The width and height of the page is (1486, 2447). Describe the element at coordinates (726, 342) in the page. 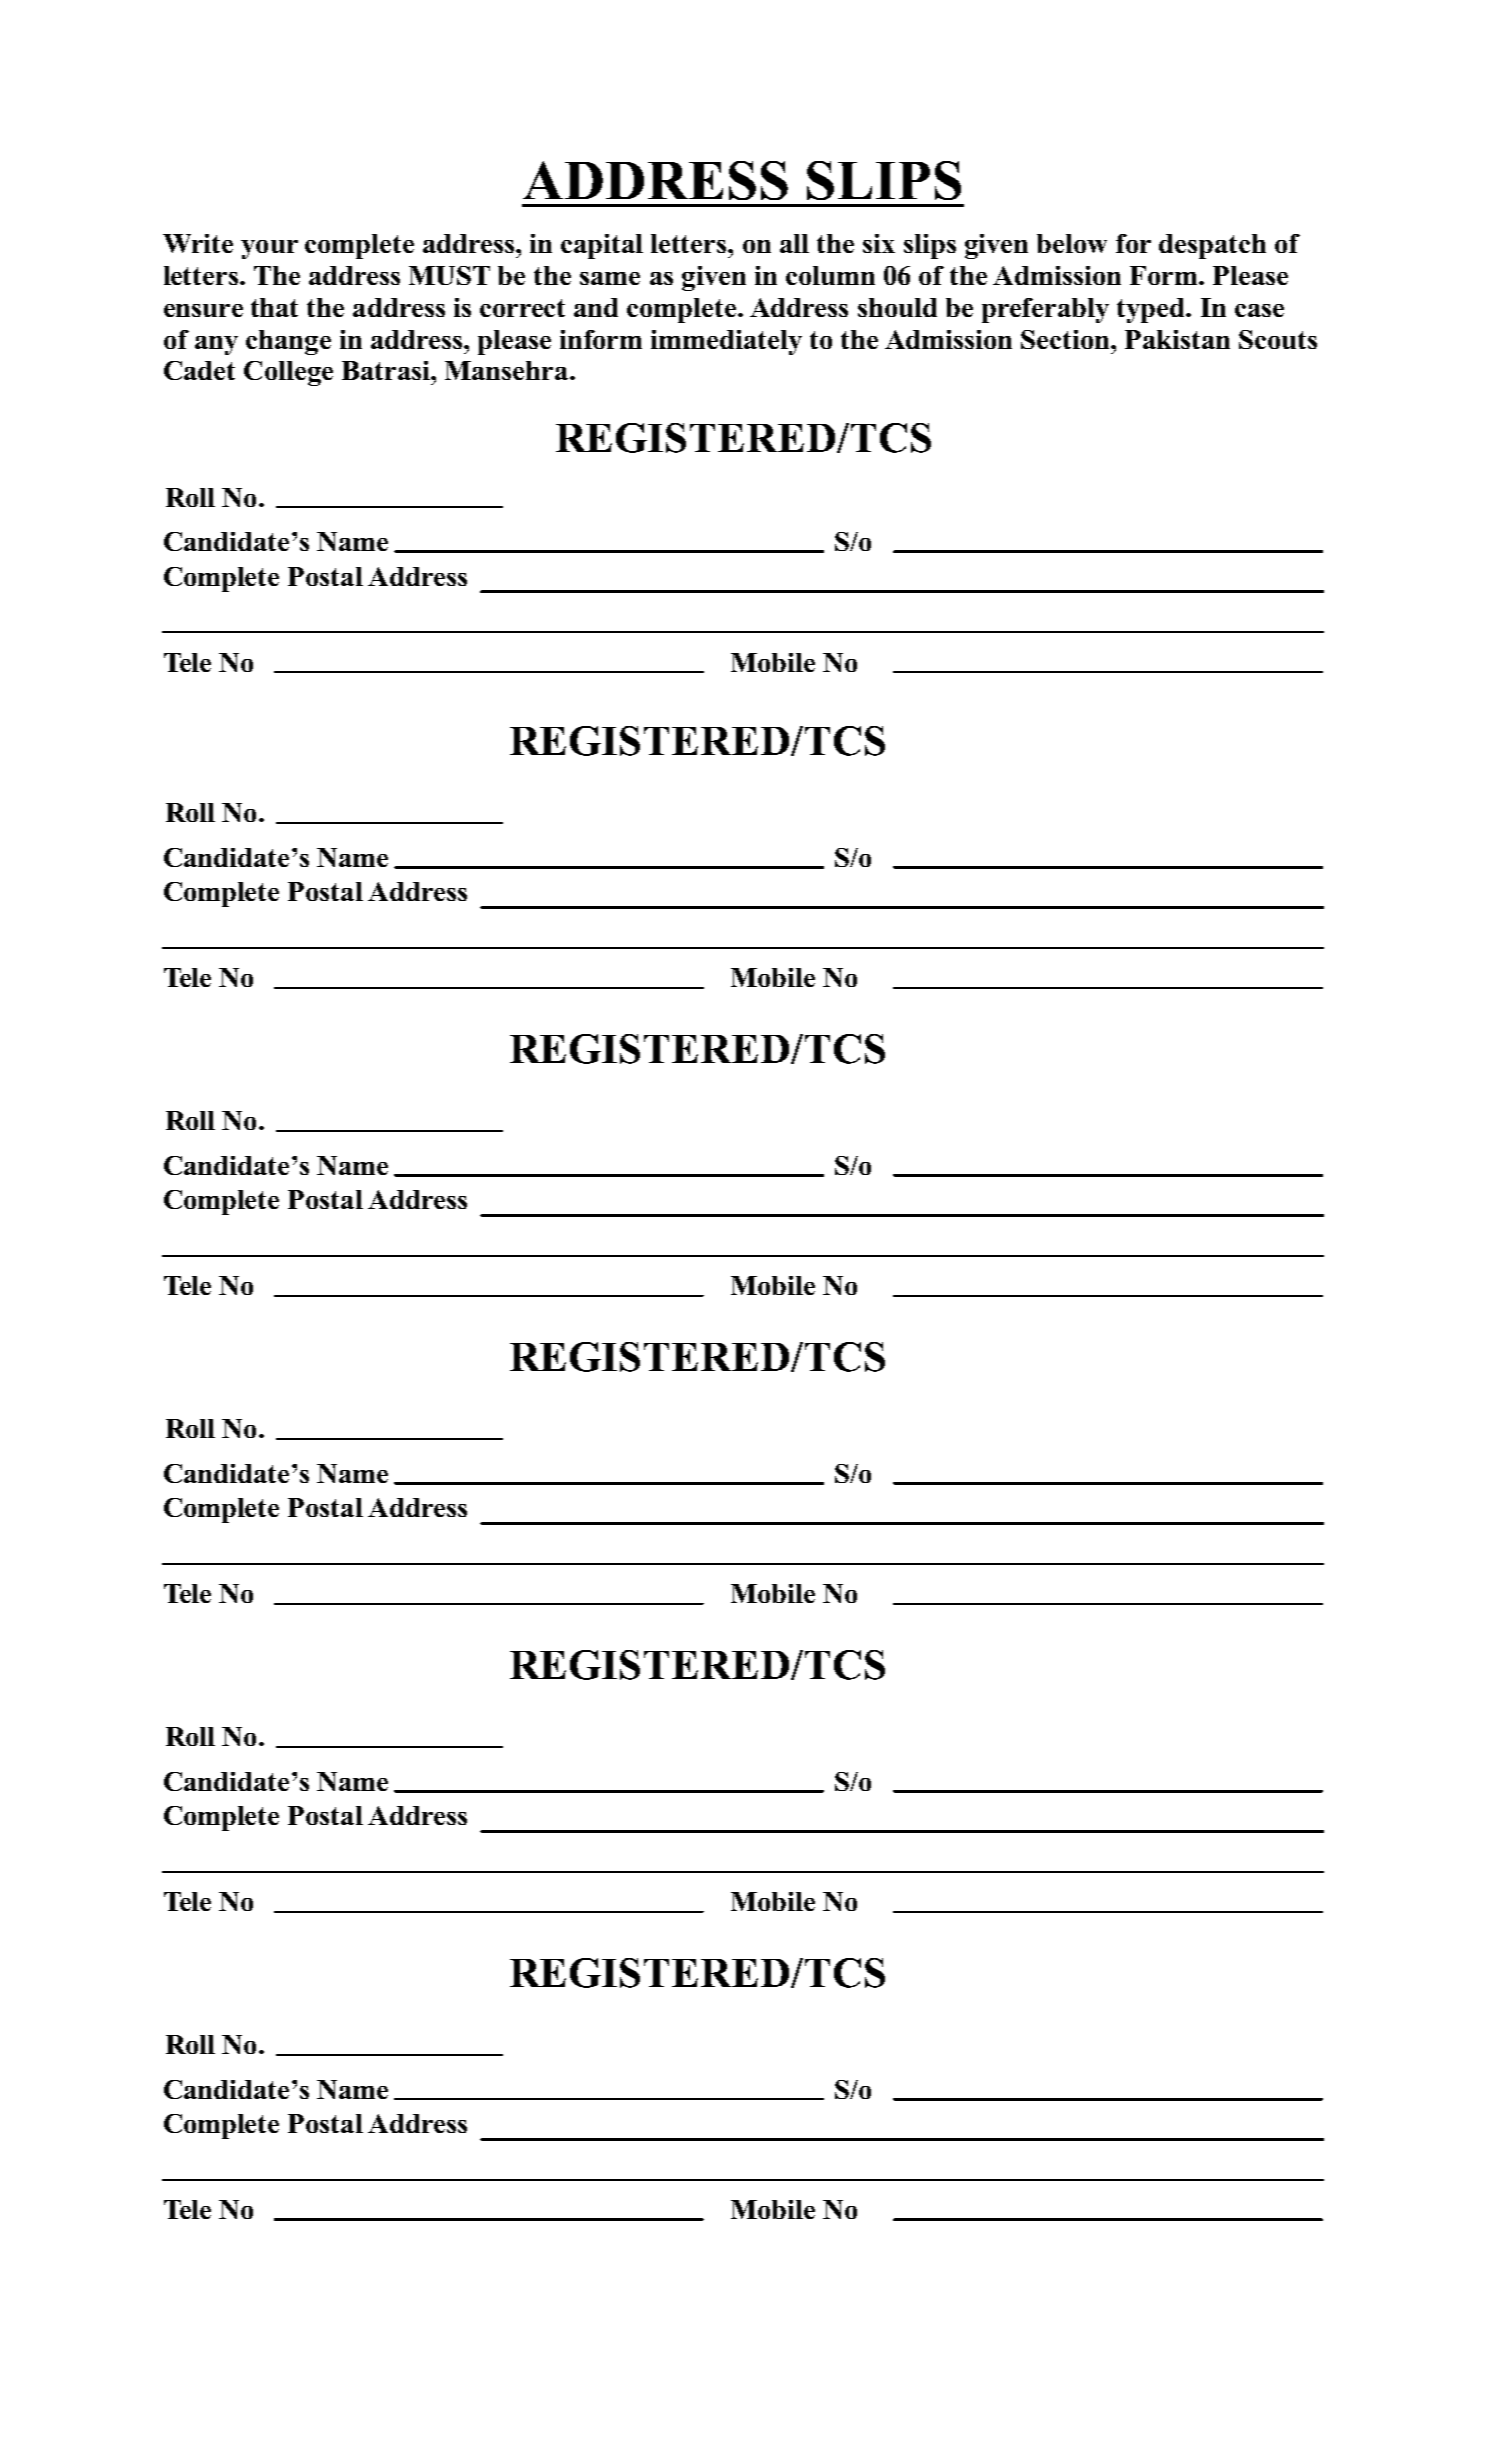

I see `immediately` at that location.
